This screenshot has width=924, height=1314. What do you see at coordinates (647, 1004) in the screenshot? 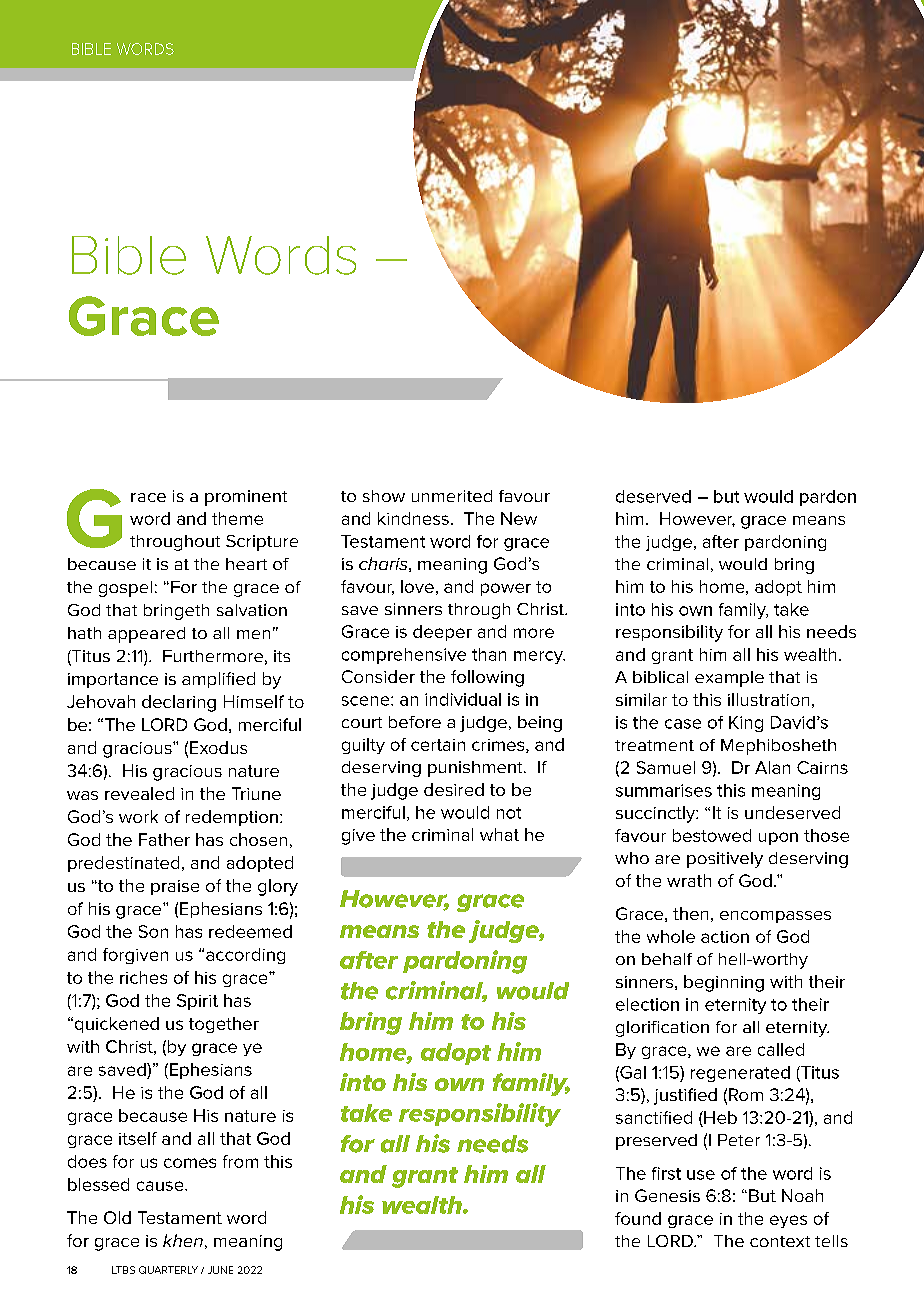
I see `election` at bounding box center [647, 1004].
